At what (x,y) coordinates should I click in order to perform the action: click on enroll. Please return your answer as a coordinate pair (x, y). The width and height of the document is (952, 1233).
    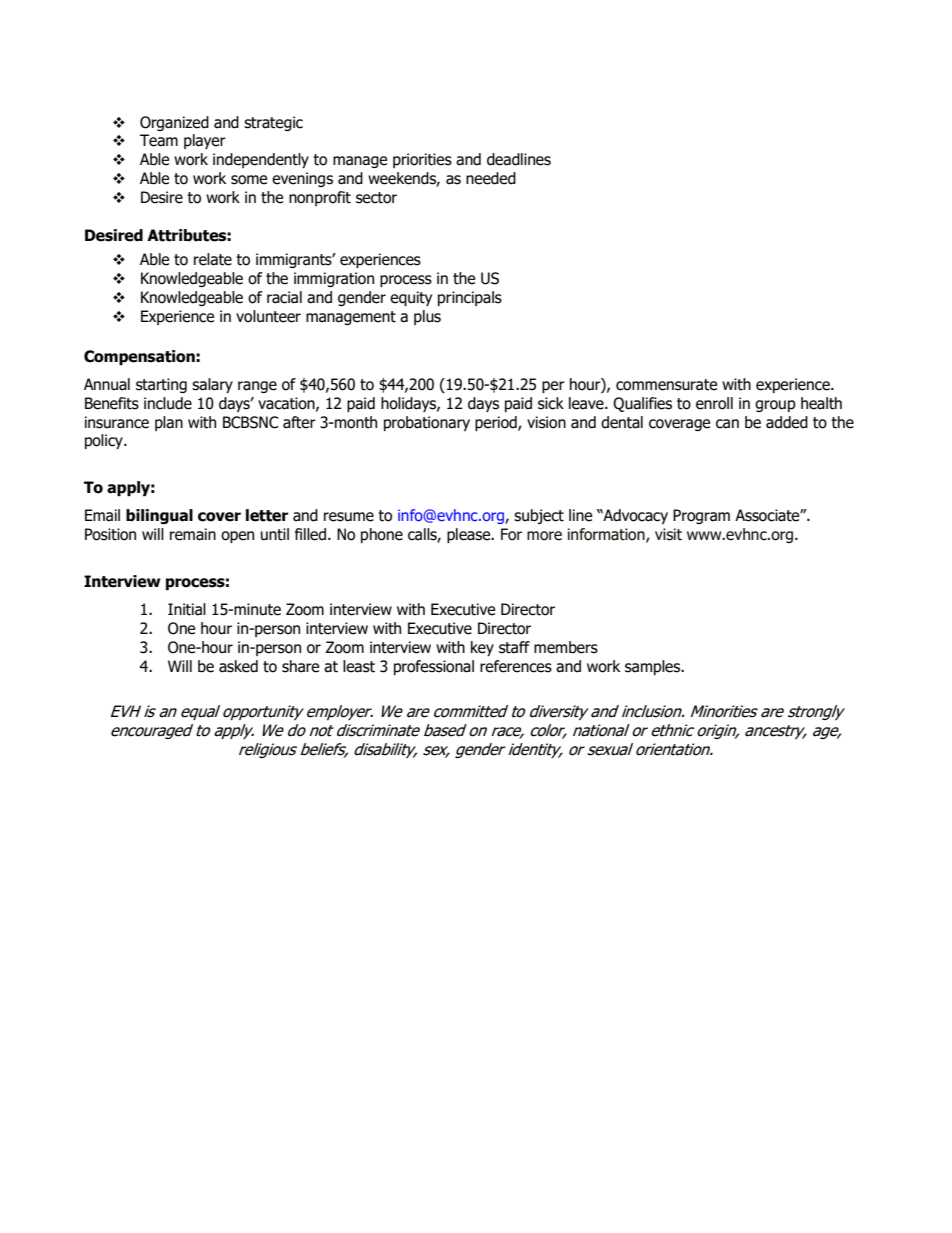
    Looking at the image, I should click on (714, 403).
